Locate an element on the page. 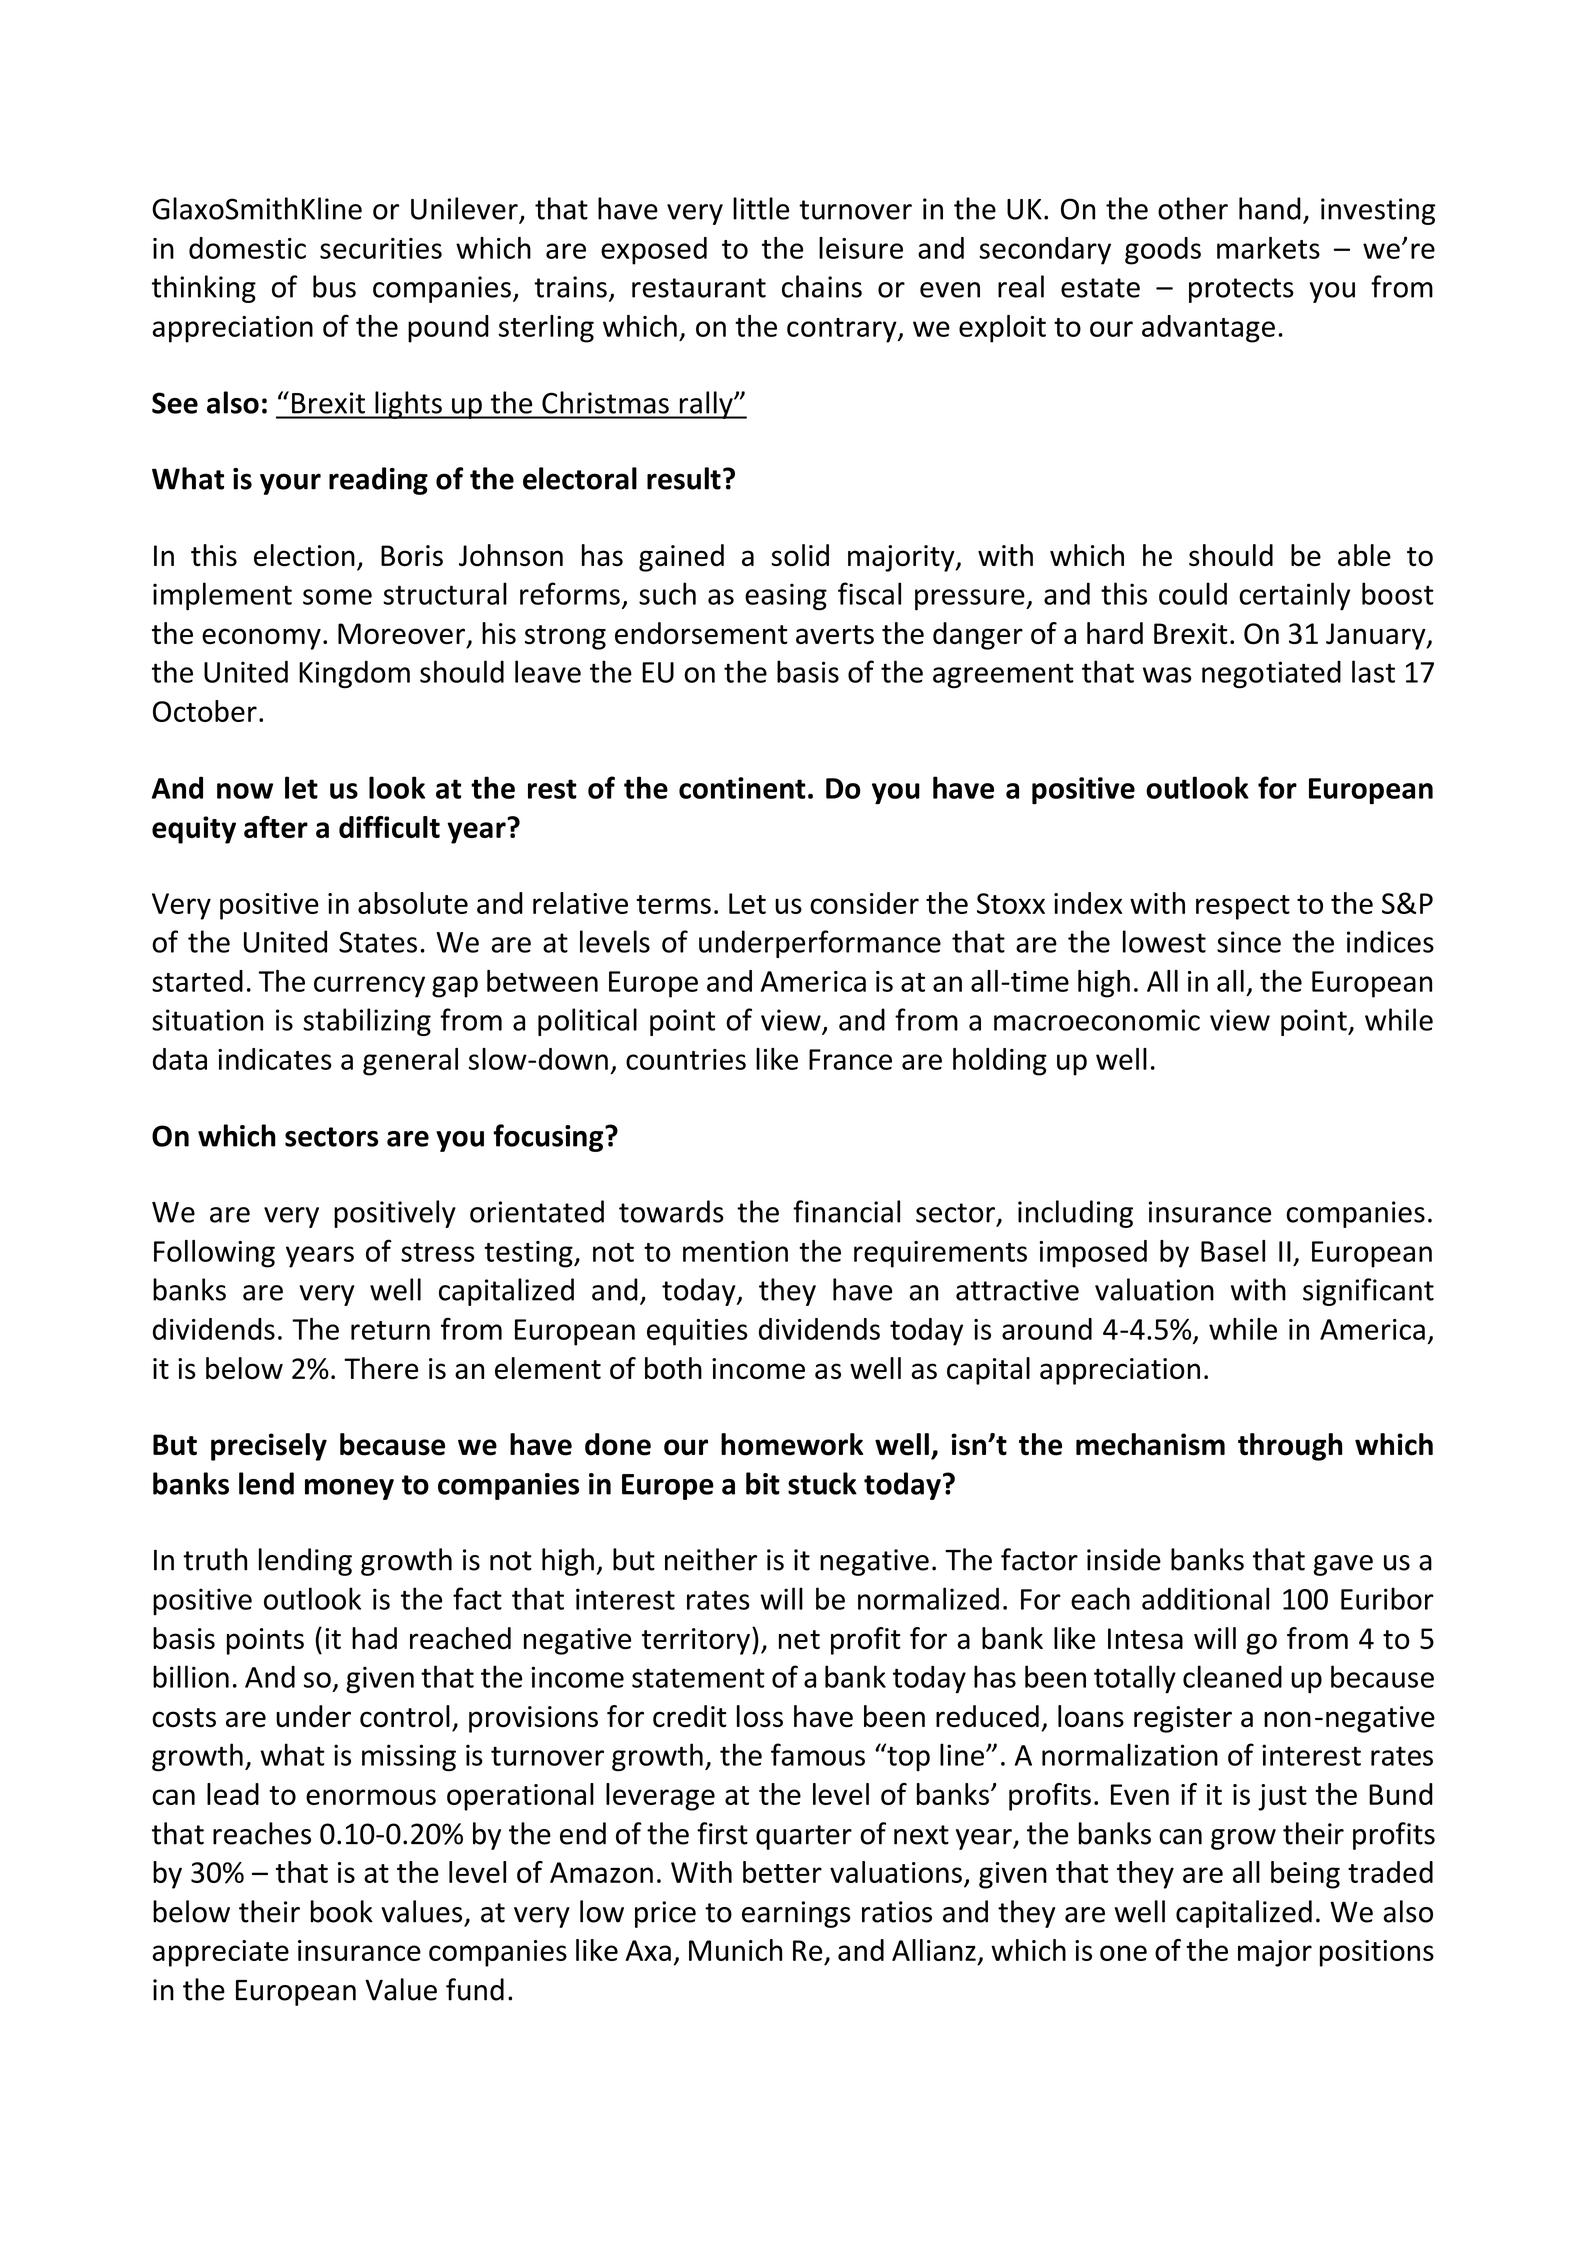 This image has width=1586, height=2244. through is located at coordinates (1290, 1447).
